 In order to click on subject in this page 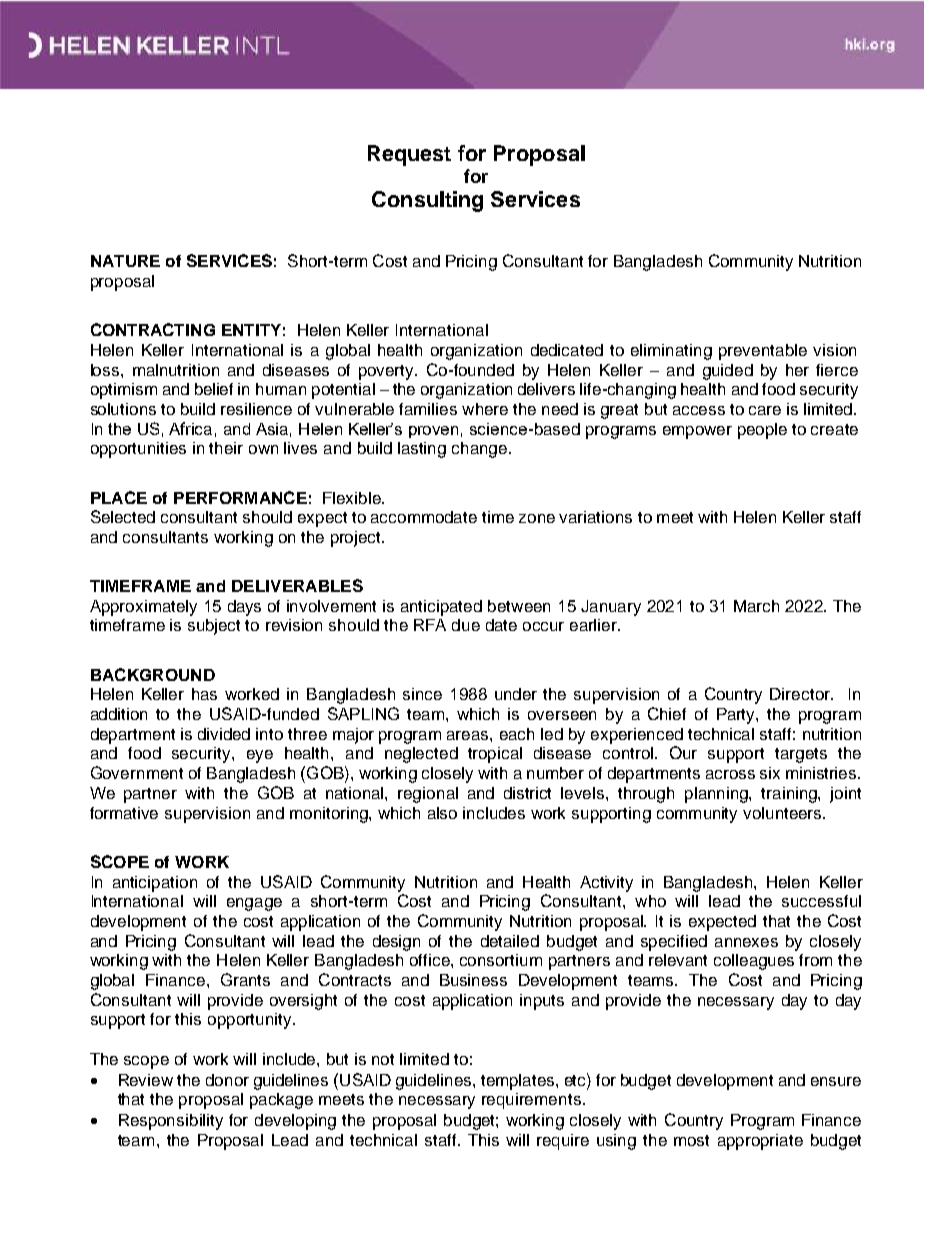, I will do `click(214, 627)`.
